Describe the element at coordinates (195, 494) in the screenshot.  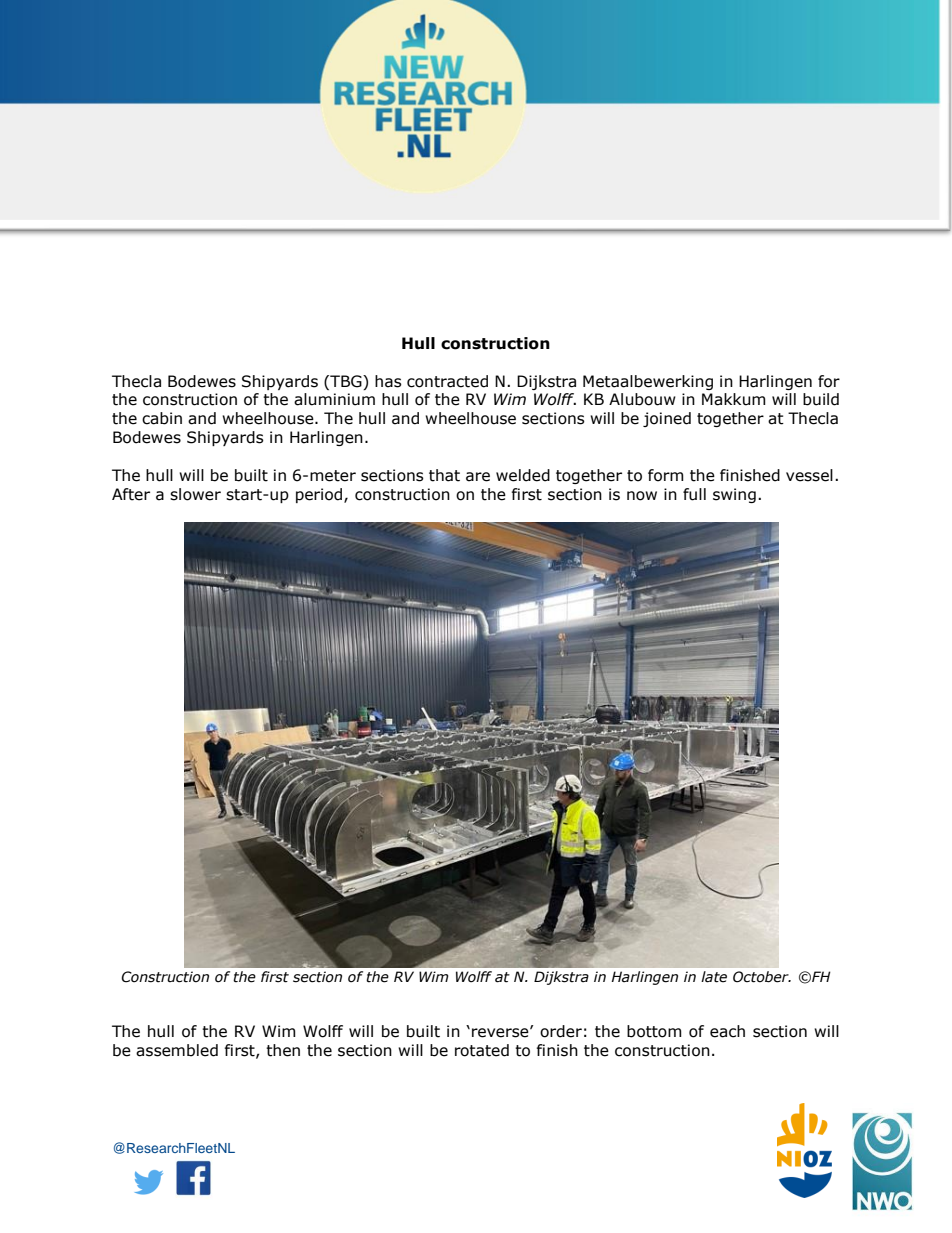
I see `slower` at that location.
